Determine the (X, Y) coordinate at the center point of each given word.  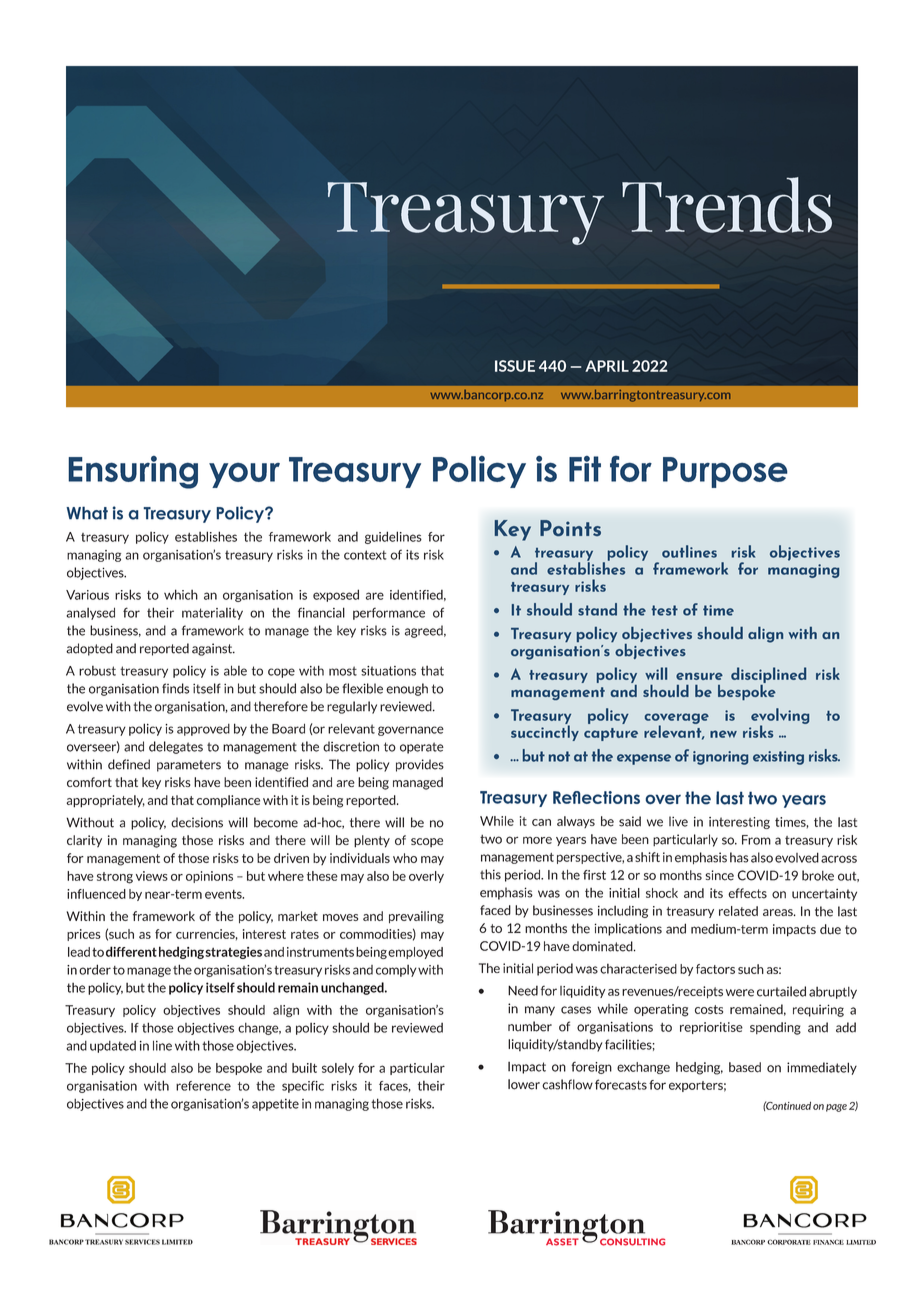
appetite (275, 1105)
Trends (727, 205)
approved (203, 730)
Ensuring (133, 472)
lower (524, 1084)
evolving (780, 717)
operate (422, 748)
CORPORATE (789, 1242)
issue (515, 366)
